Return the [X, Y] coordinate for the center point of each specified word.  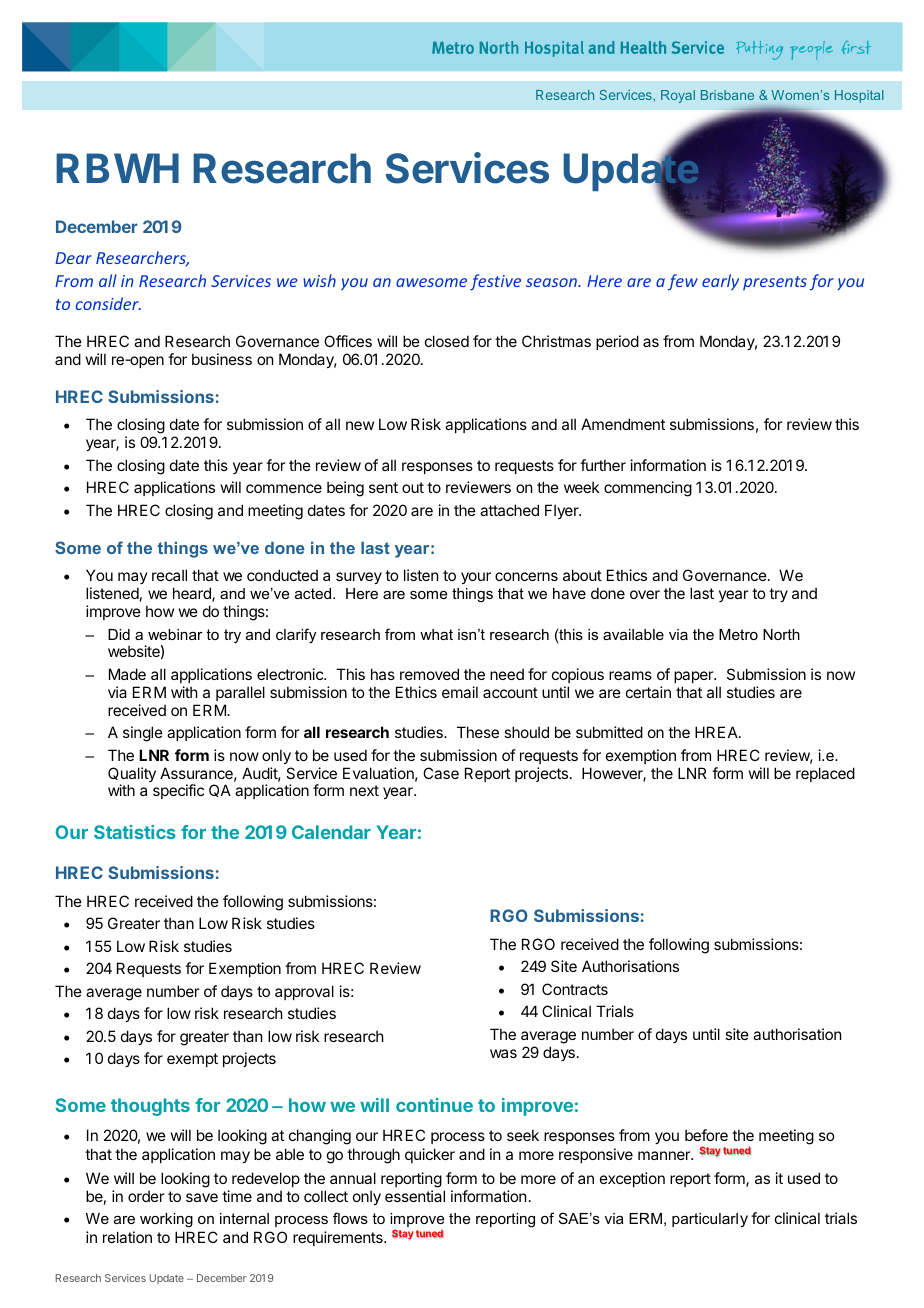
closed [447, 341]
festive [495, 282]
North [781, 634]
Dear [73, 258]
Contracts [575, 989]
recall [169, 575]
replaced [825, 774]
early [720, 282]
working [166, 1220]
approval [304, 992]
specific [178, 791]
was [503, 1053]
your [476, 578]
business [222, 359]
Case [441, 773]
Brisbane [727, 95]
